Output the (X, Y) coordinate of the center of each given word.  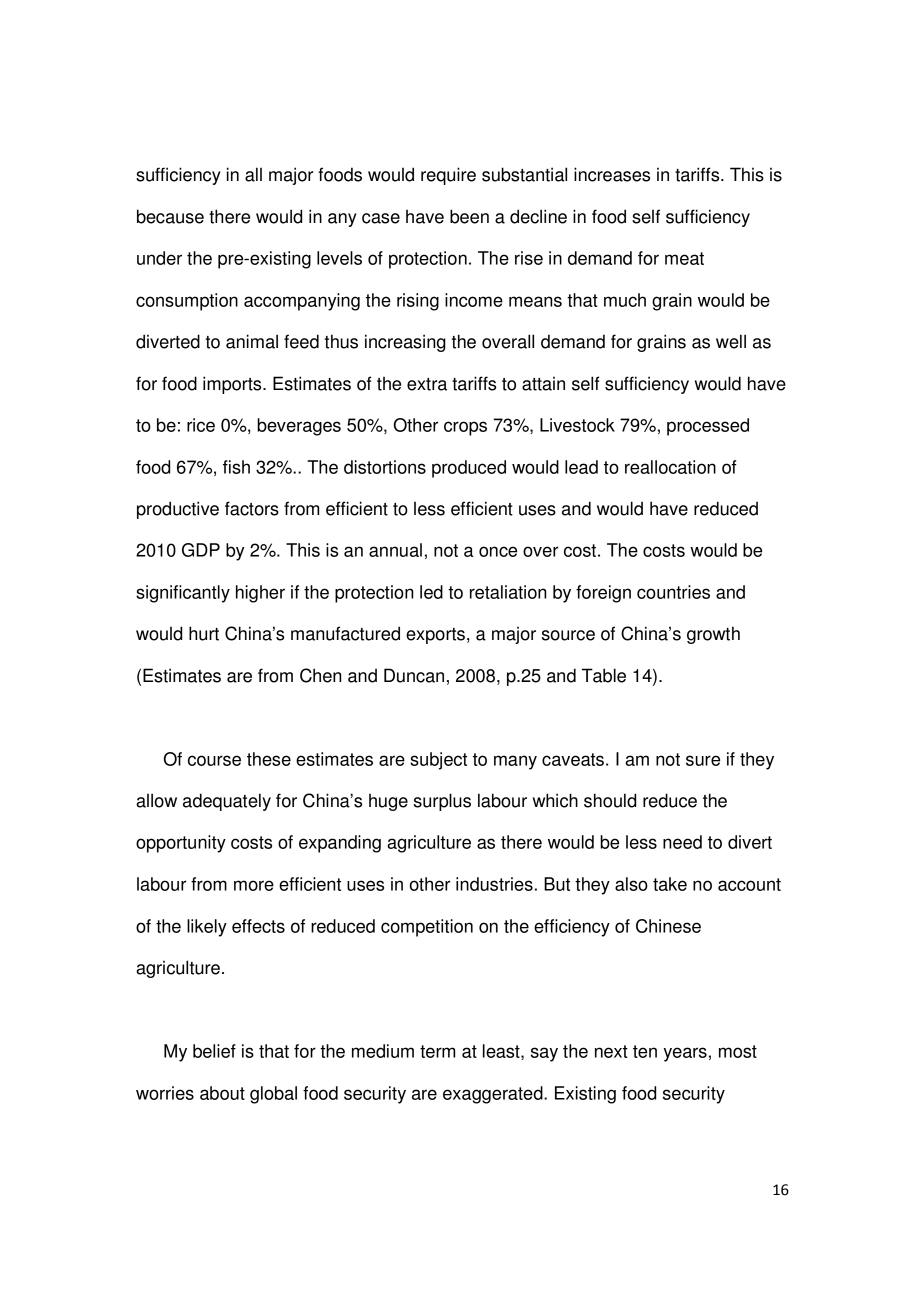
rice (201, 425)
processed (708, 427)
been (469, 216)
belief (214, 1051)
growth (713, 635)
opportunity (181, 844)
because (170, 216)
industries (494, 884)
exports (435, 636)
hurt (204, 633)
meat (684, 258)
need (682, 842)
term (437, 1051)
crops (465, 428)
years (685, 1054)
